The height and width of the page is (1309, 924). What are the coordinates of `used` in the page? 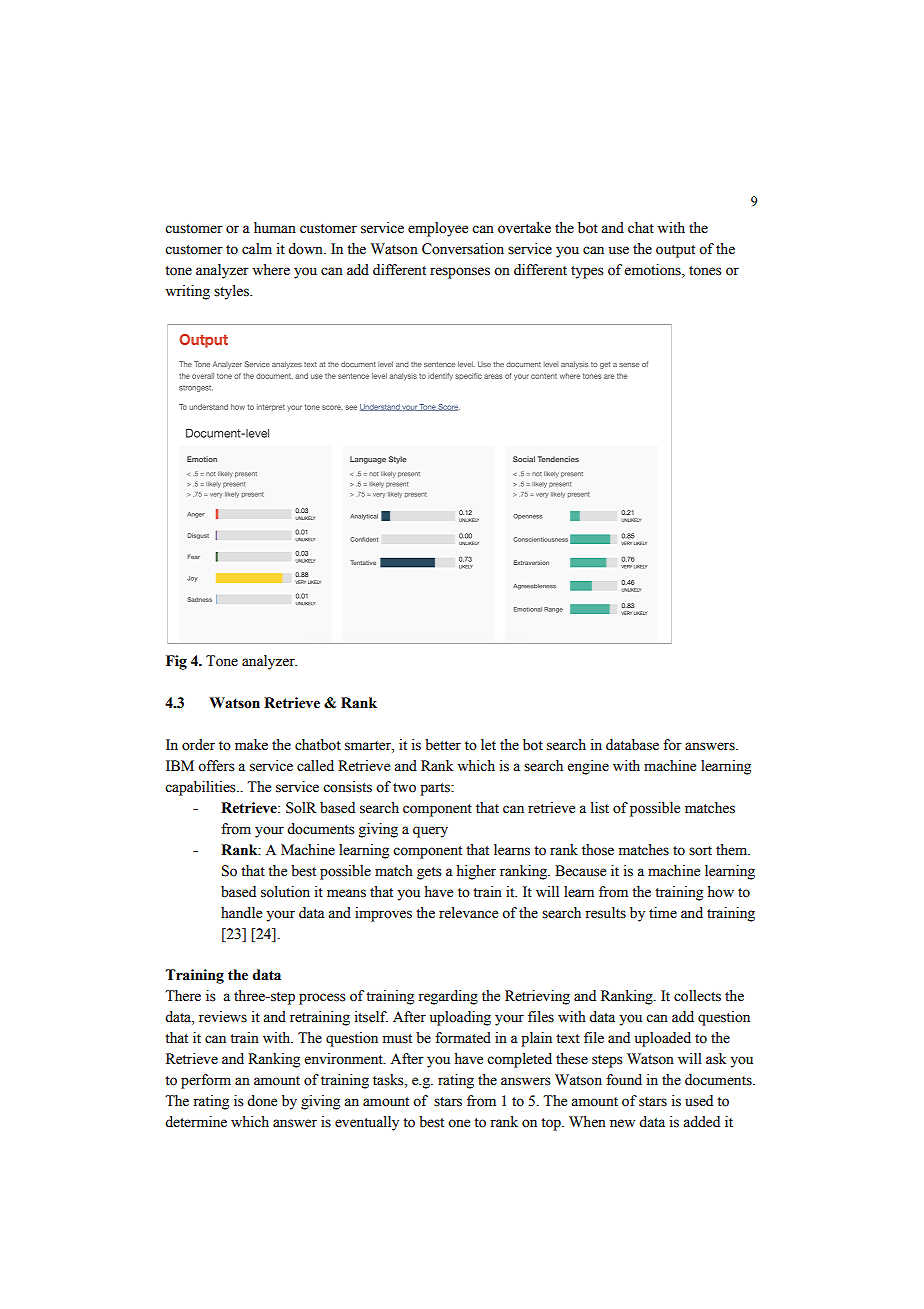 It's located at (699, 1101).
